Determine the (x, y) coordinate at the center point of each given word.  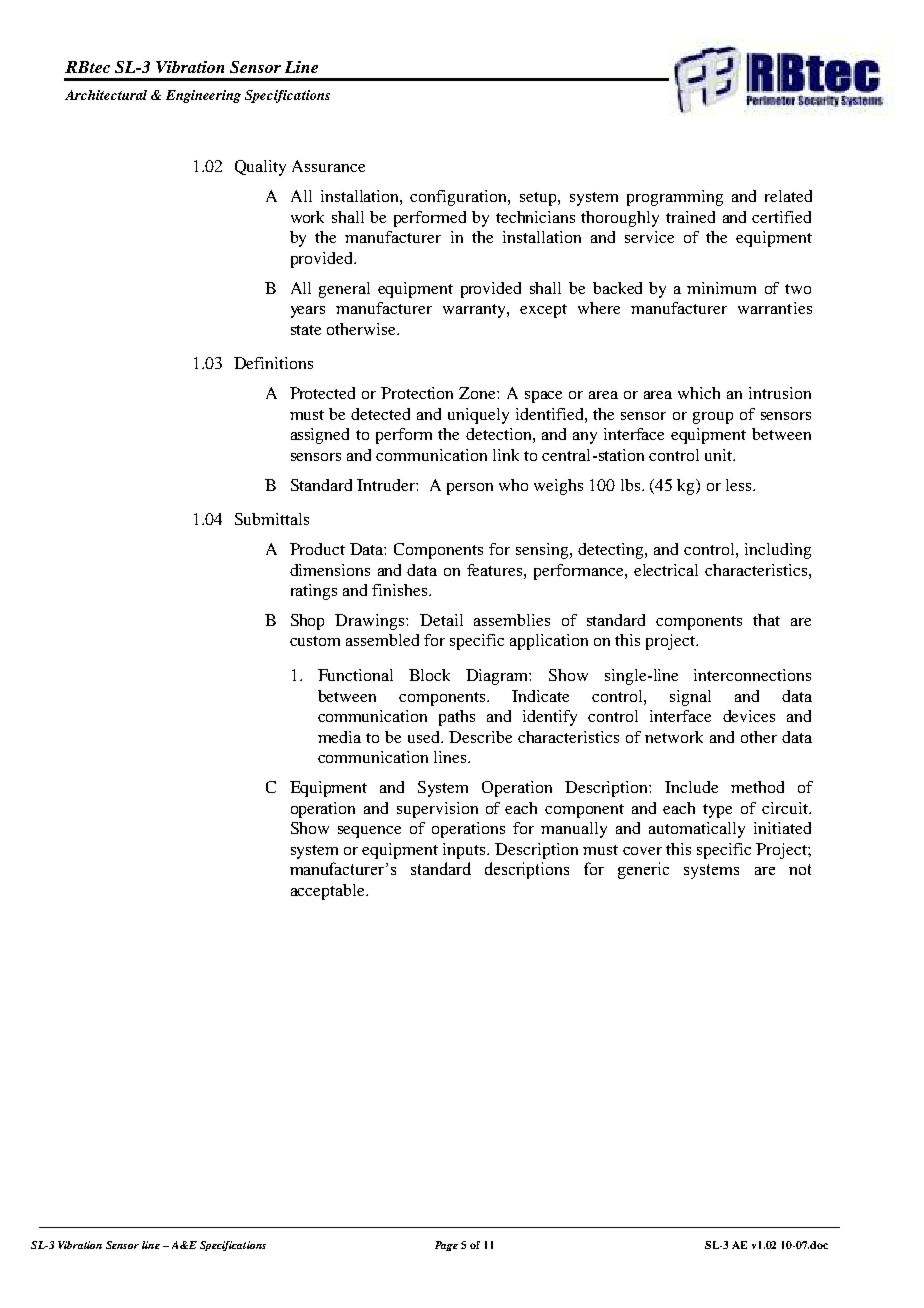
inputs (465, 851)
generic (643, 870)
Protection (417, 393)
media (339, 737)
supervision (437, 810)
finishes (401, 590)
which (699, 393)
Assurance (328, 166)
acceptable (329, 892)
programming (675, 198)
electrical (666, 570)
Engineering (203, 96)
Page (446, 1246)
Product (317, 549)
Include (691, 787)
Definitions (273, 363)
